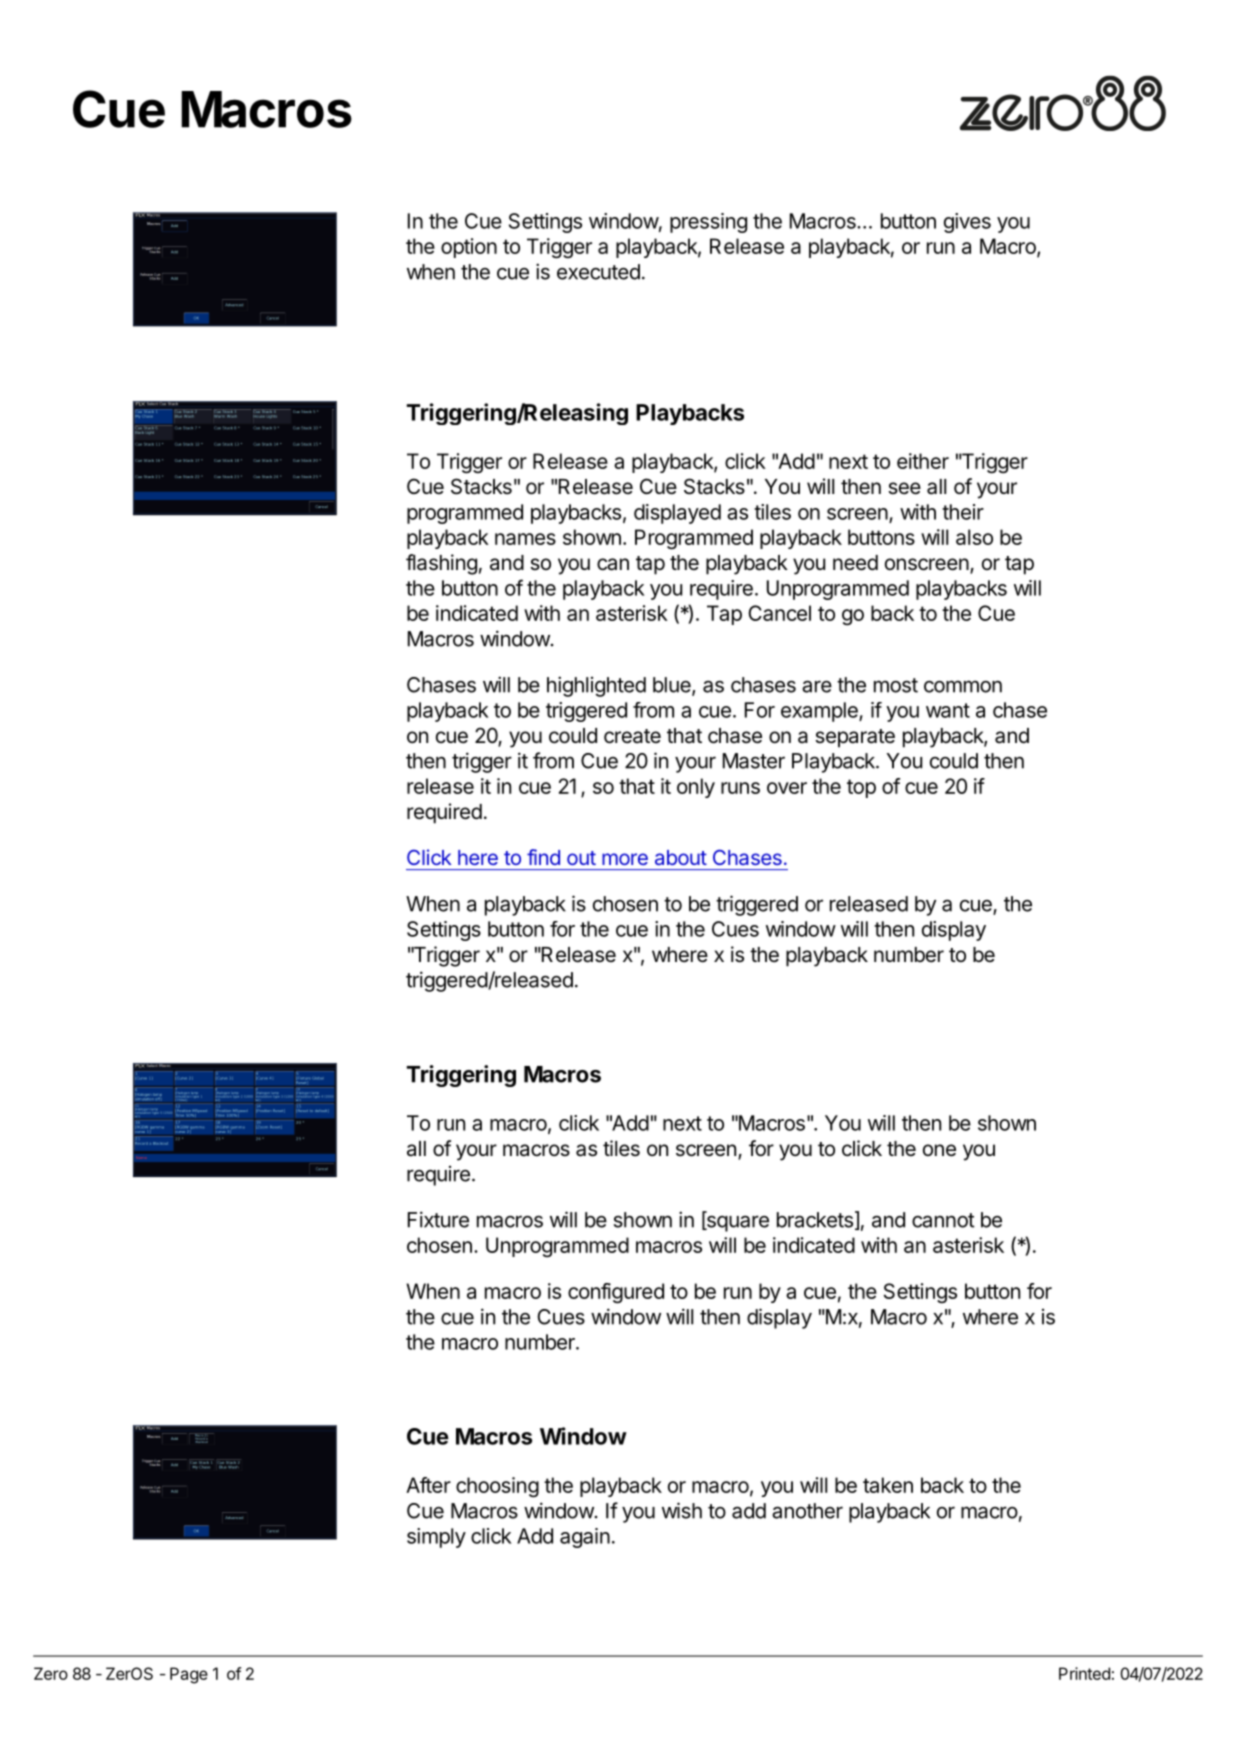 The width and height of the screenshot is (1236, 1748). What do you see at coordinates (616, 1293) in the screenshot?
I see `configured` at bounding box center [616, 1293].
